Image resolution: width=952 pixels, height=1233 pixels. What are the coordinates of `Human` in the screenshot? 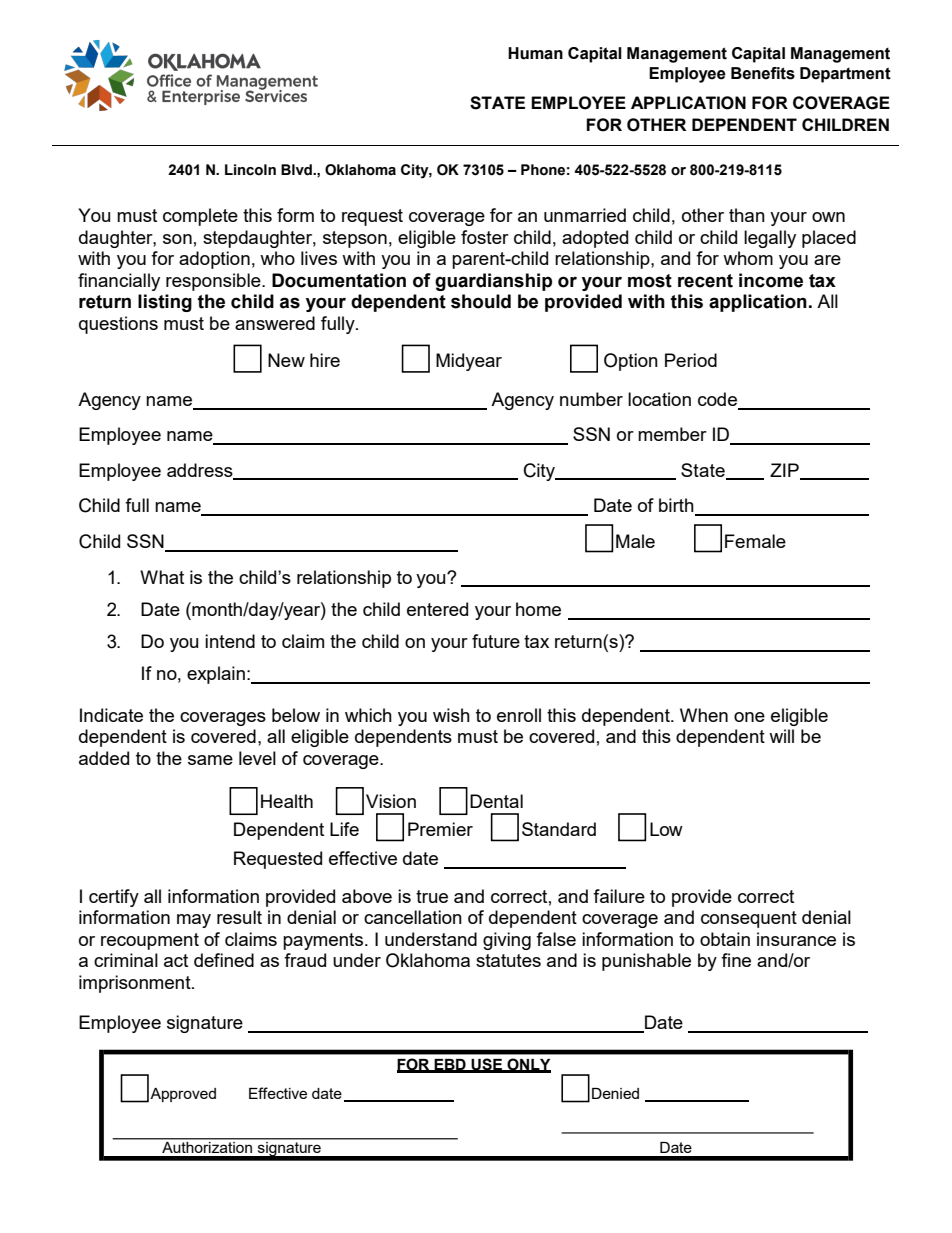 It's located at (535, 53).
